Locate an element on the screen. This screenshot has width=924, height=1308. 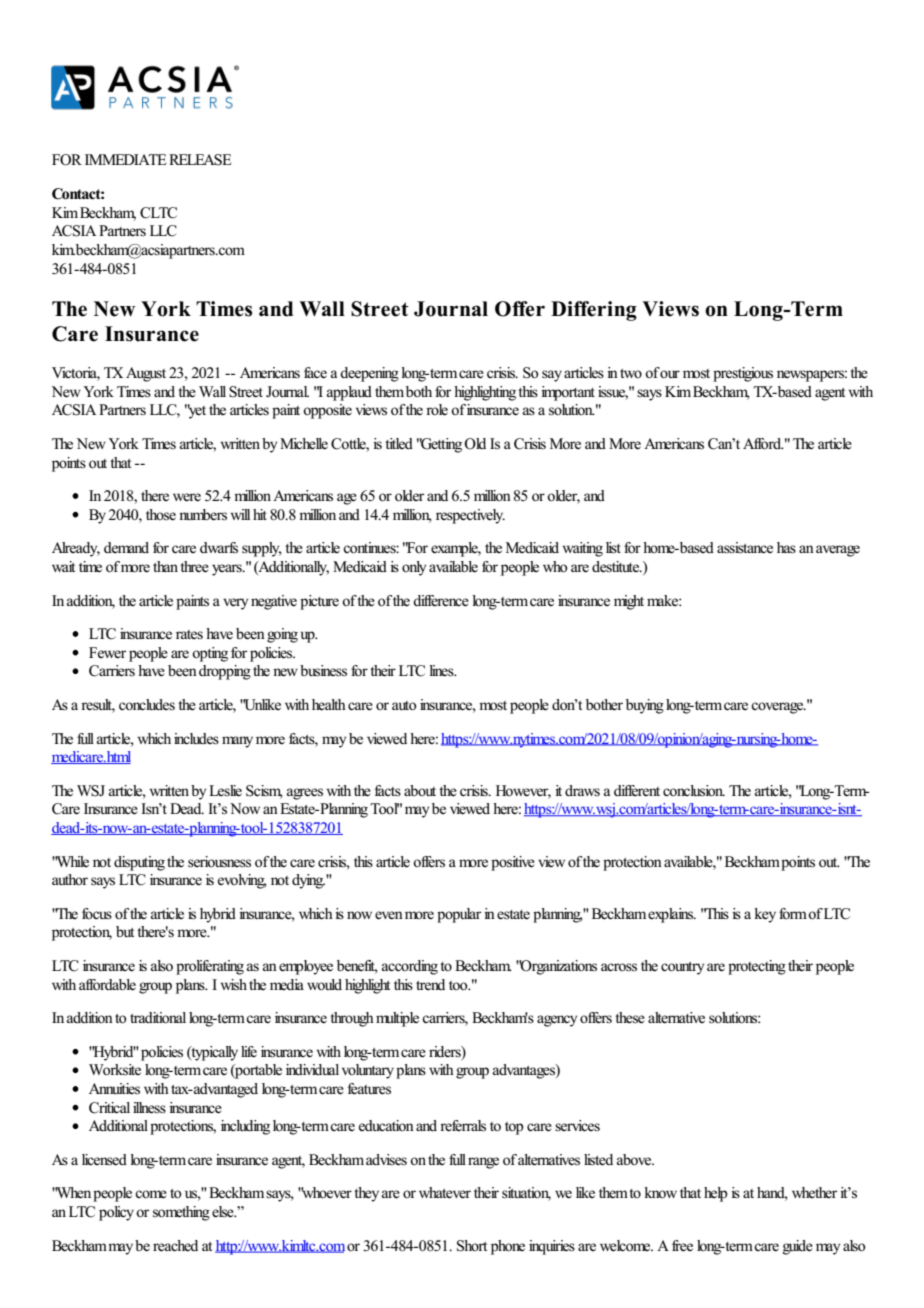
prestigious is located at coordinates (743, 374).
